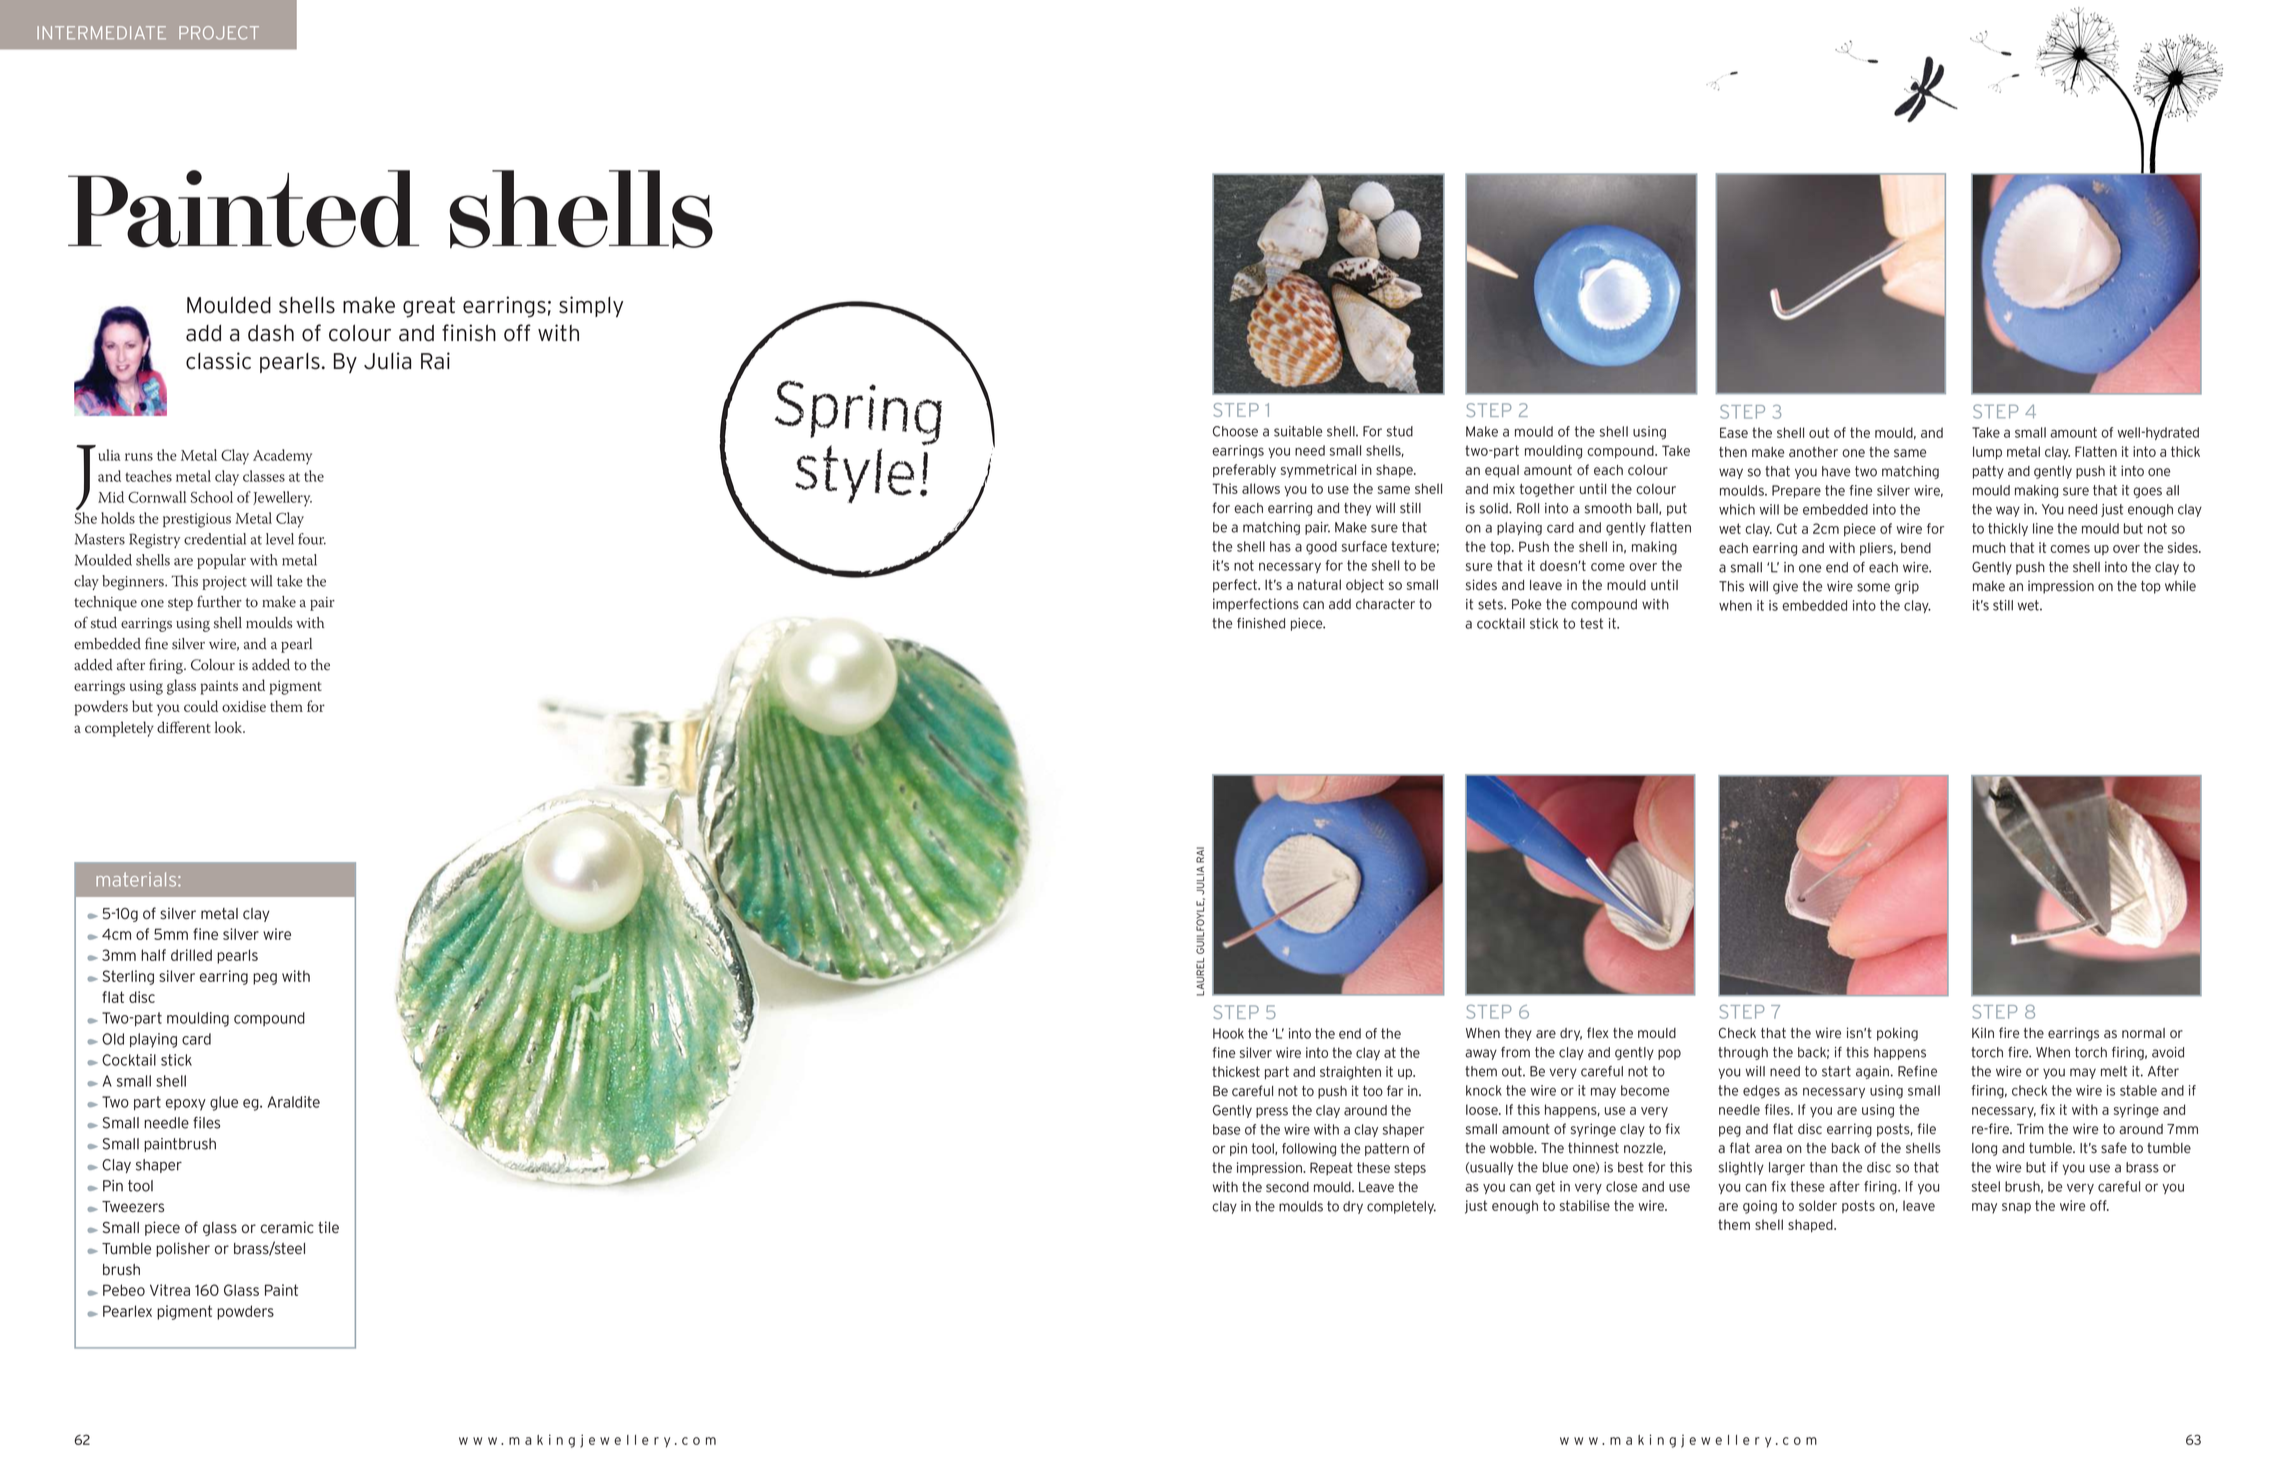 The image size is (2276, 1484). What do you see at coordinates (1734, 432) in the document?
I see `Ease` at bounding box center [1734, 432].
